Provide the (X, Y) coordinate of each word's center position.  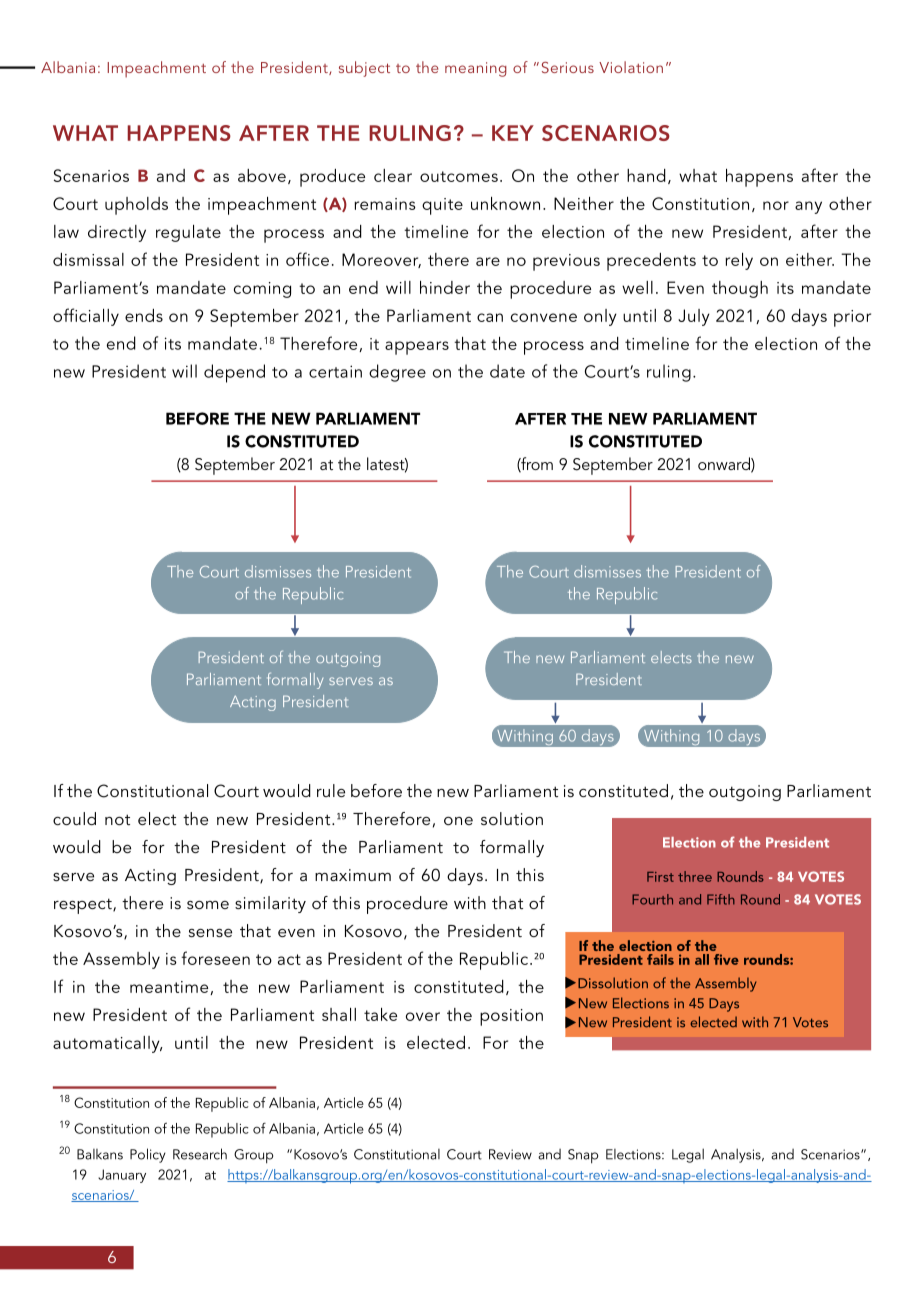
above (262, 175)
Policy (148, 1155)
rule (331, 790)
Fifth (721, 899)
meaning (476, 69)
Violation (631, 67)
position (511, 1017)
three (695, 876)
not (117, 819)
